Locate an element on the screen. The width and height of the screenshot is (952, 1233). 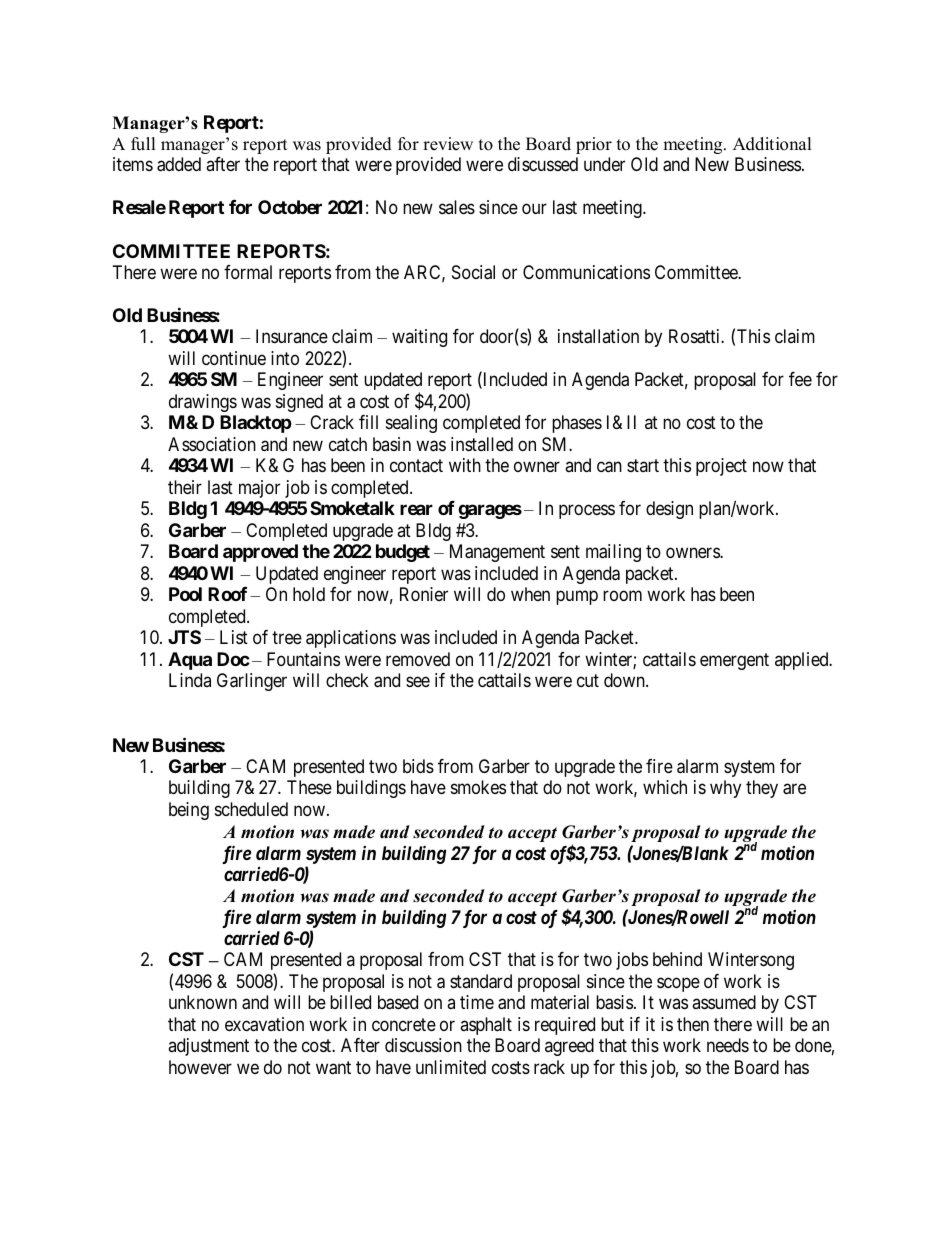
emergent is located at coordinates (734, 661).
